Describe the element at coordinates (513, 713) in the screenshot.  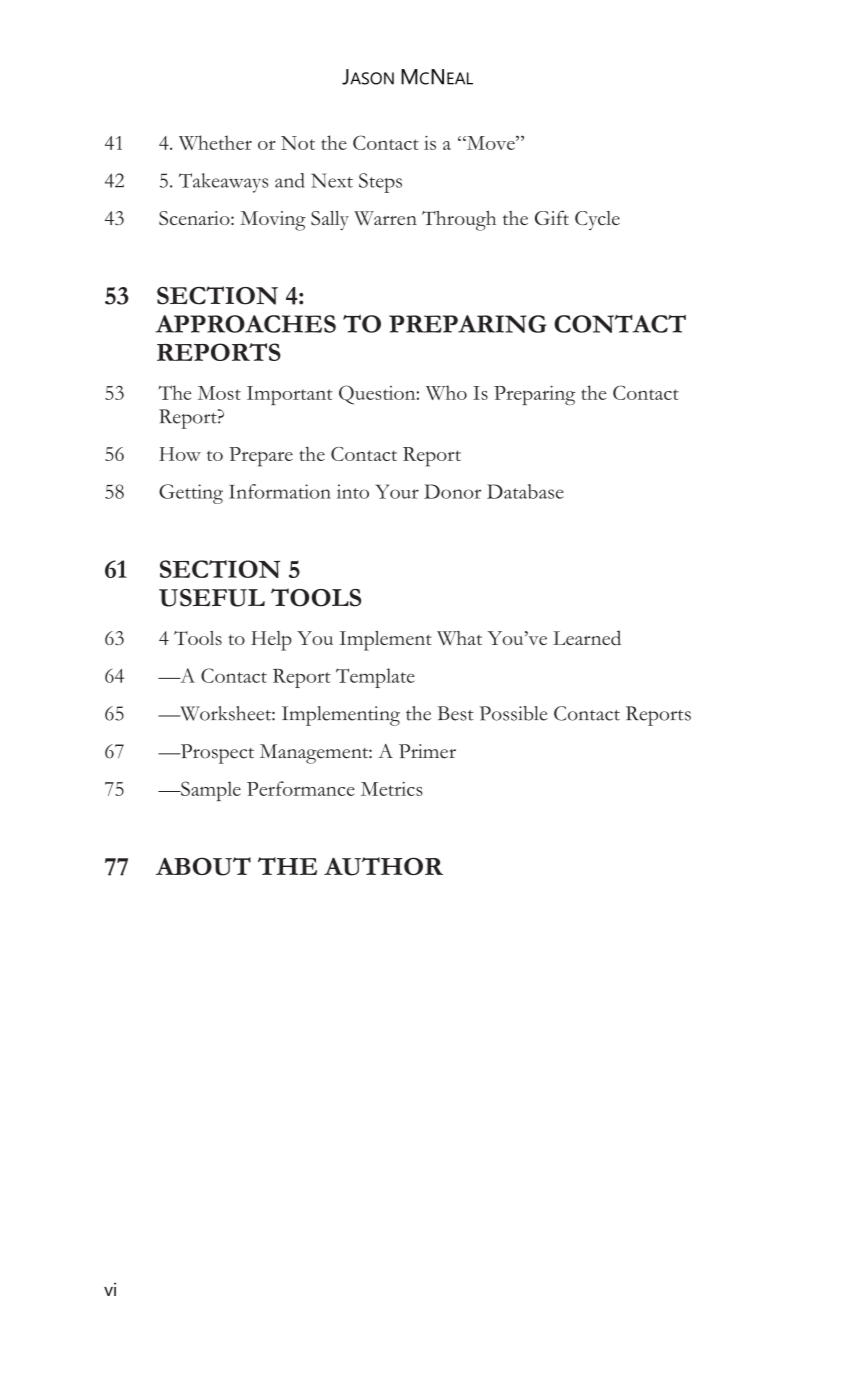
I see `Possible` at that location.
